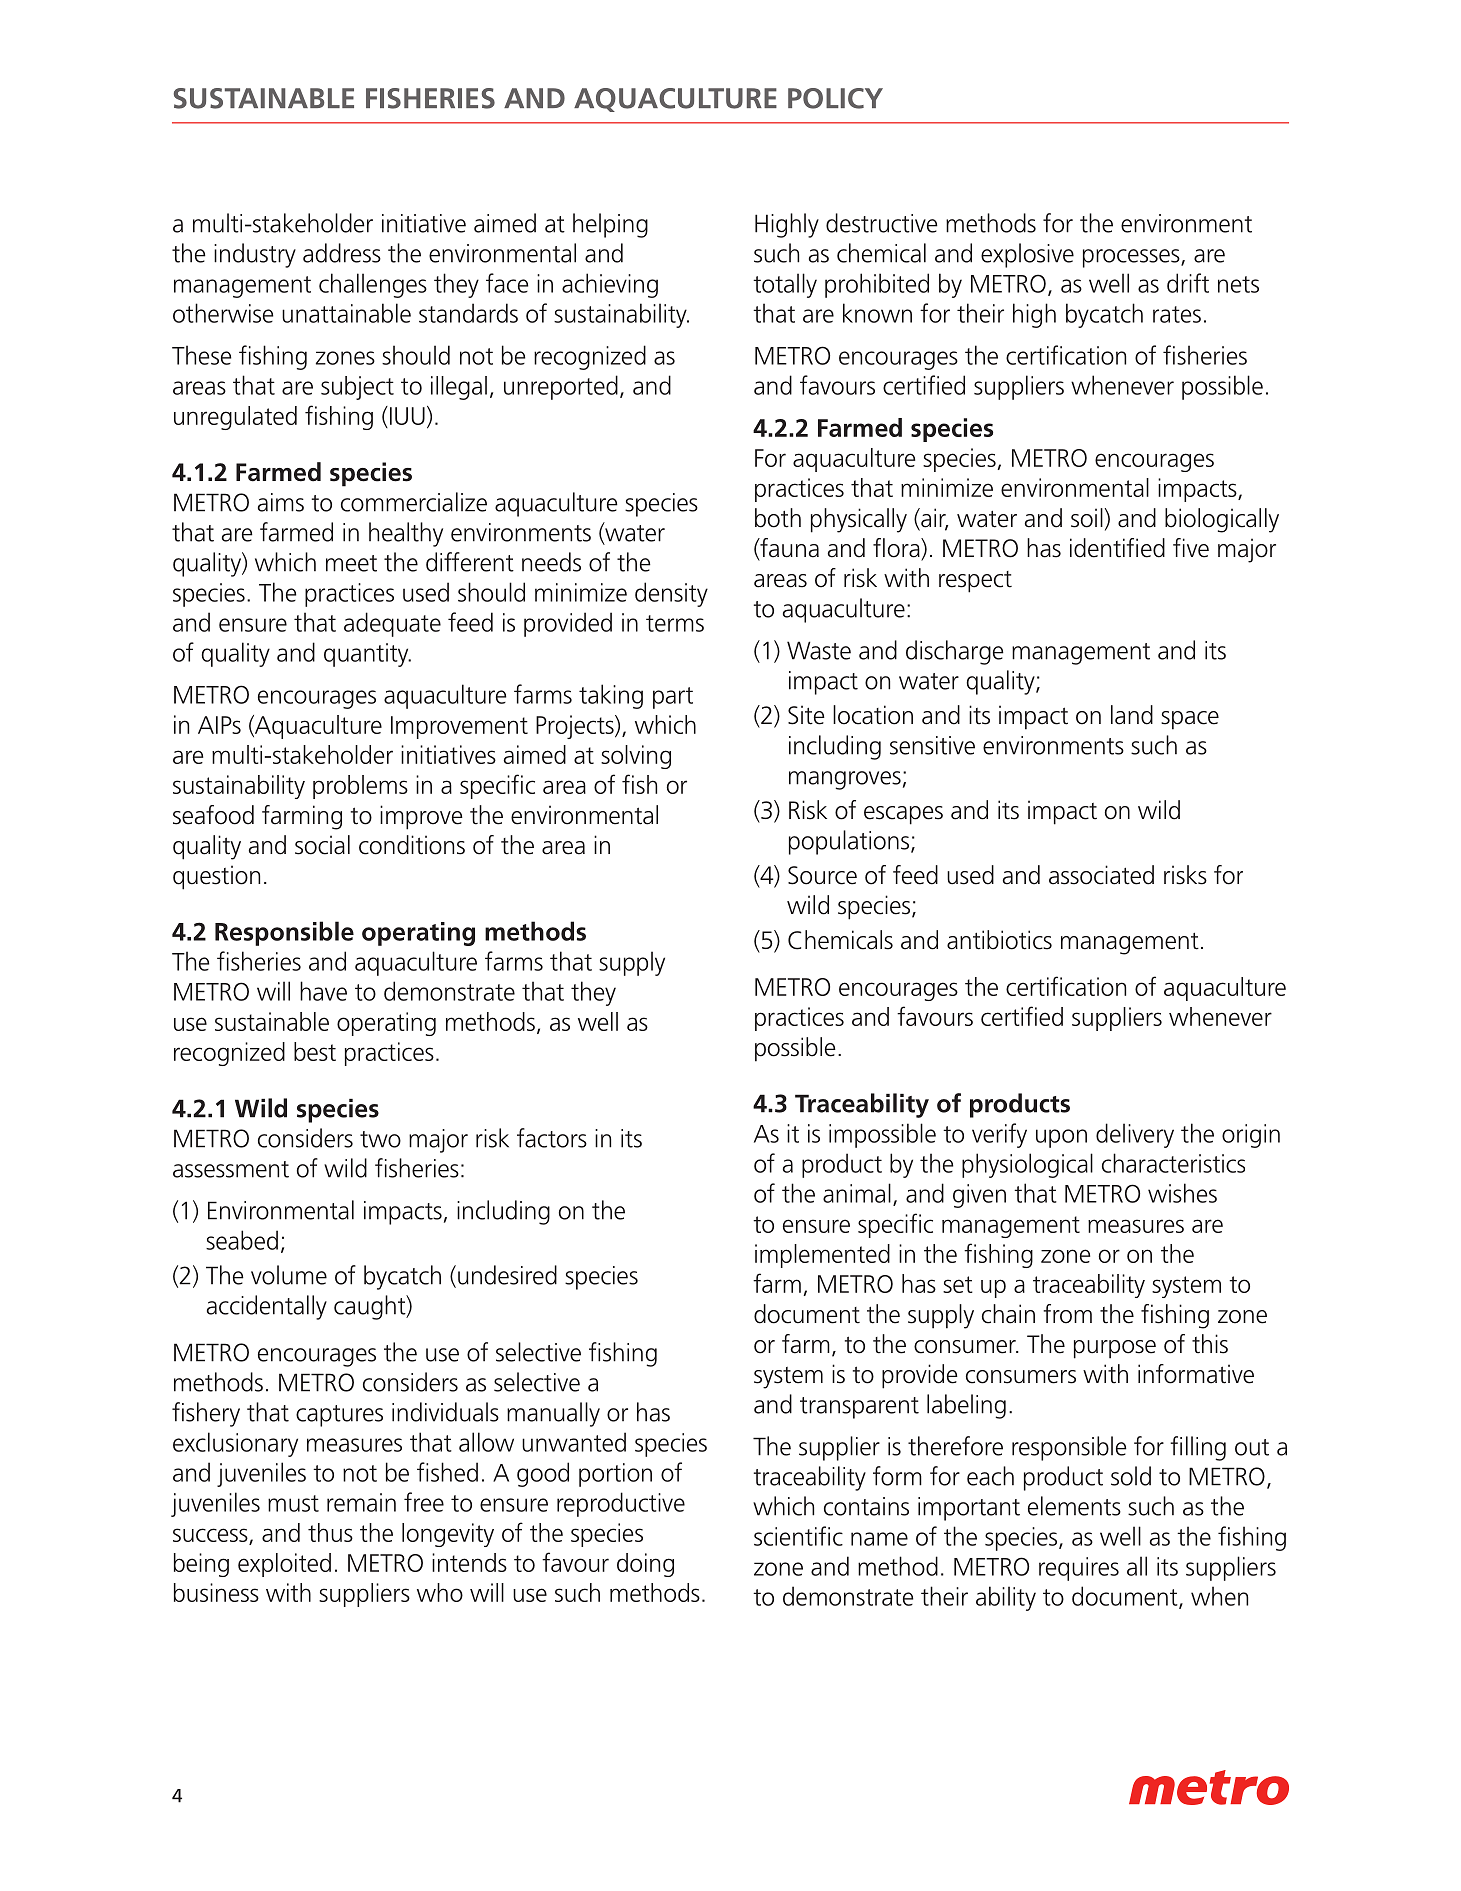  I want to click on land, so click(1132, 715).
